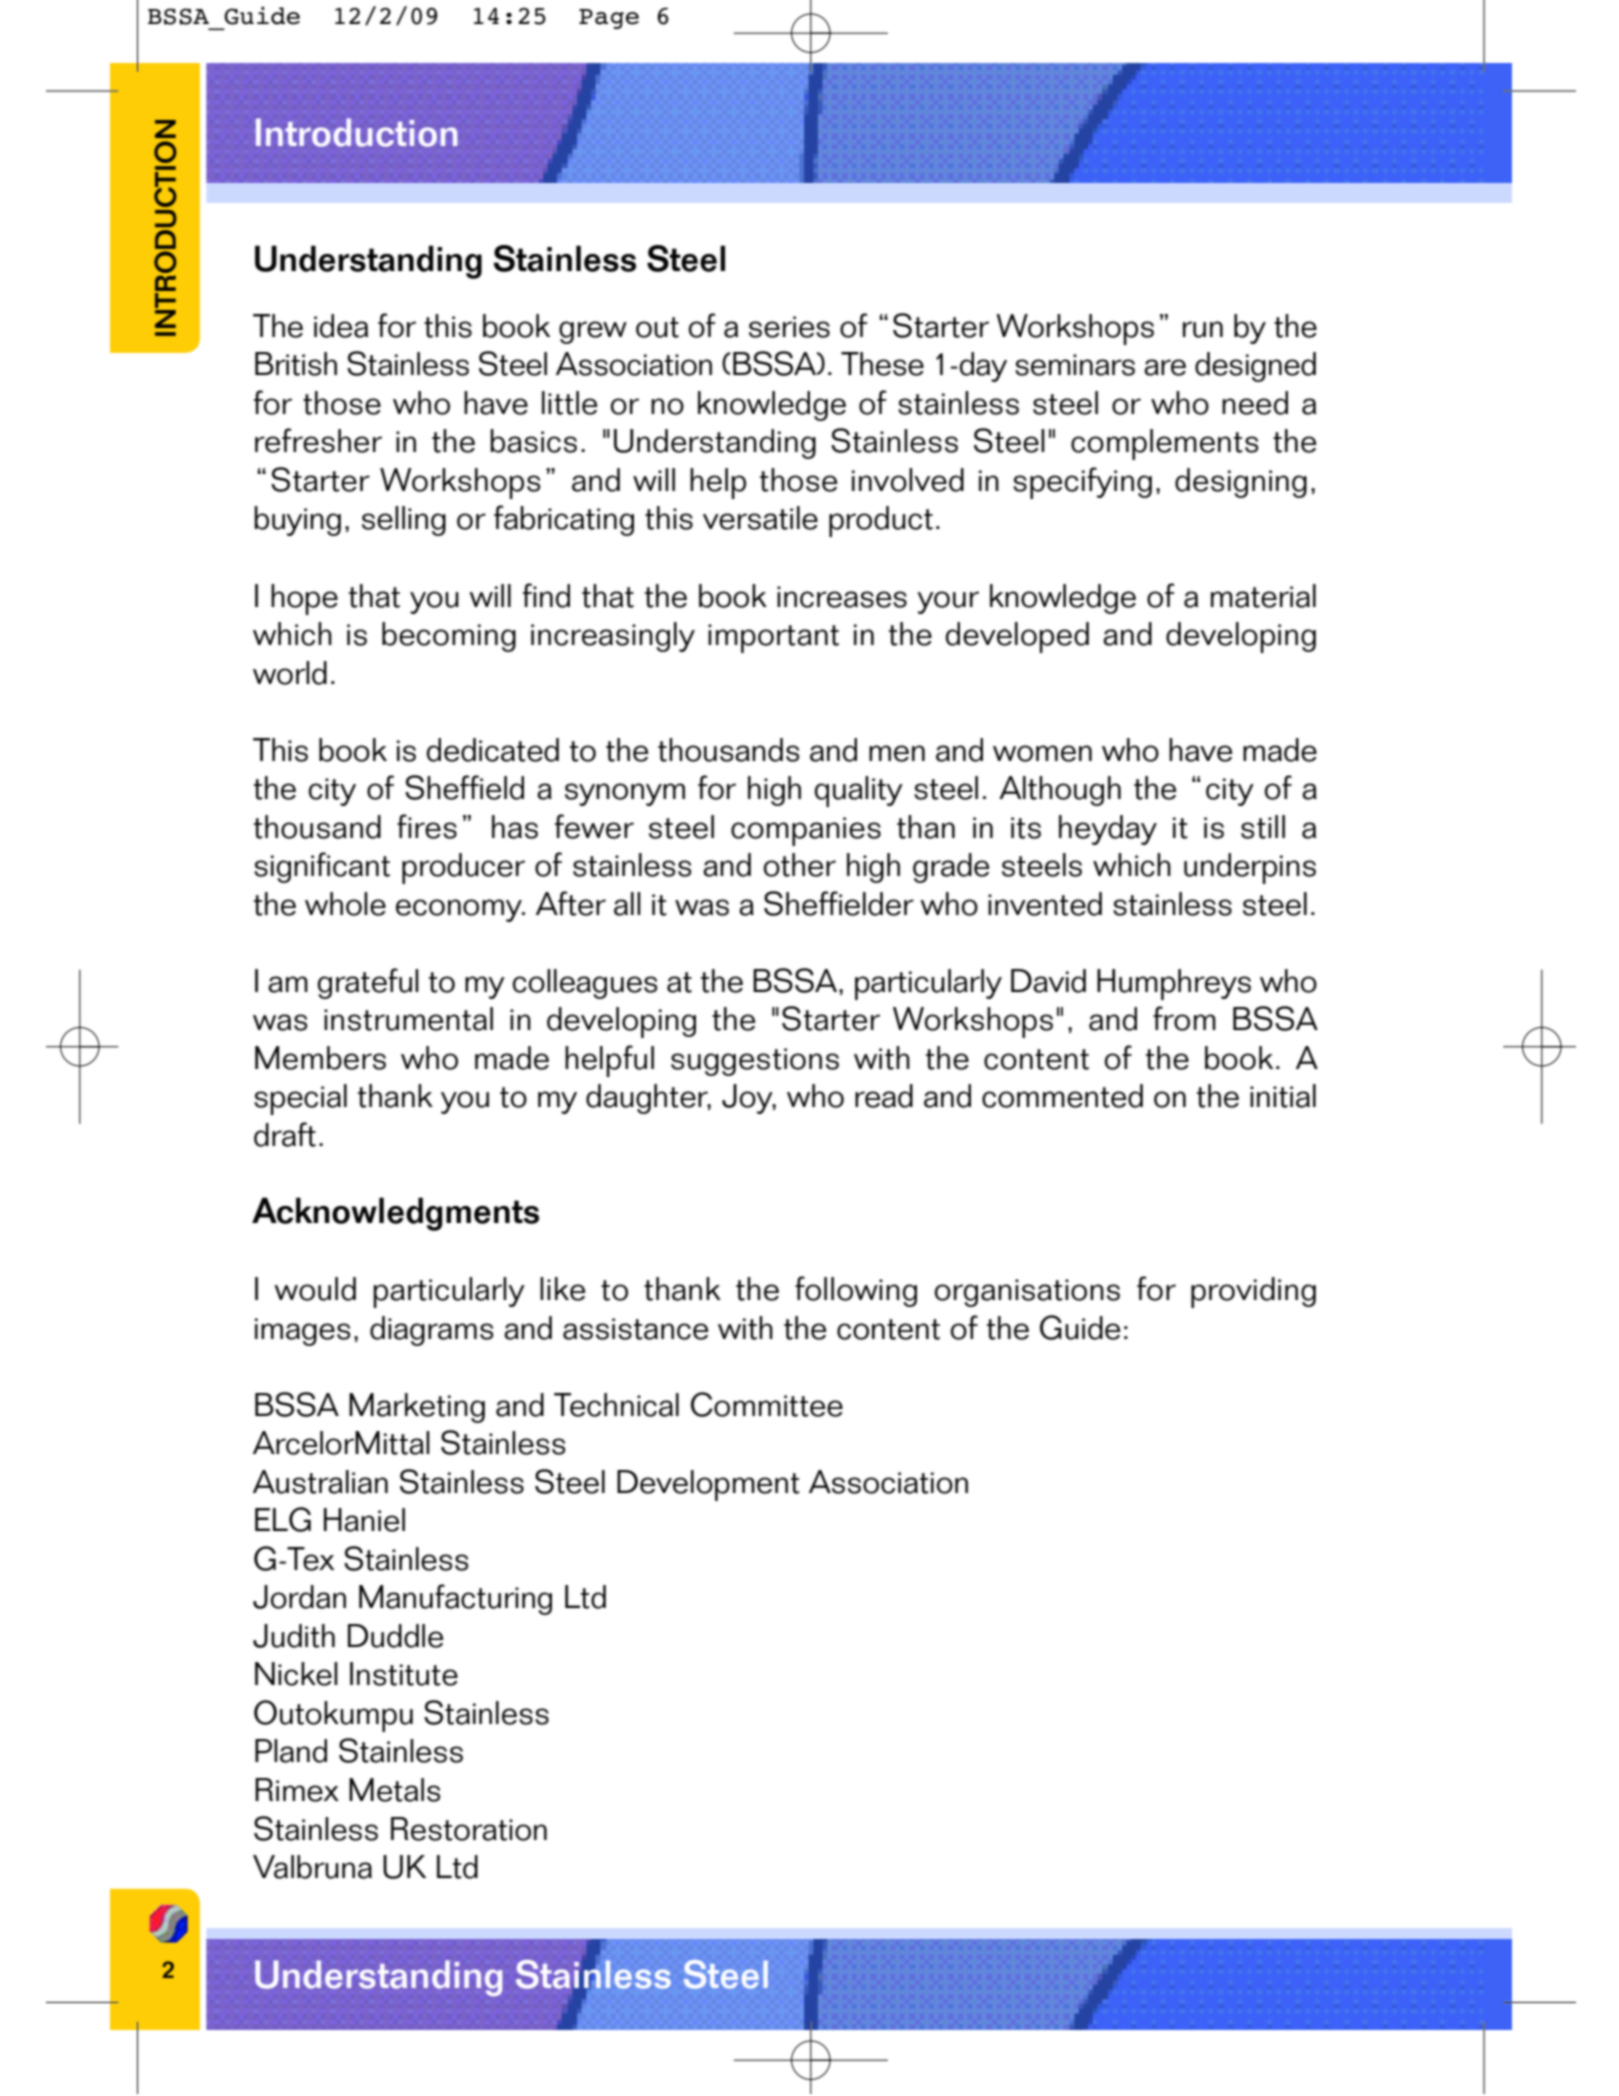  What do you see at coordinates (789, 327) in the document?
I see `series` at bounding box center [789, 327].
